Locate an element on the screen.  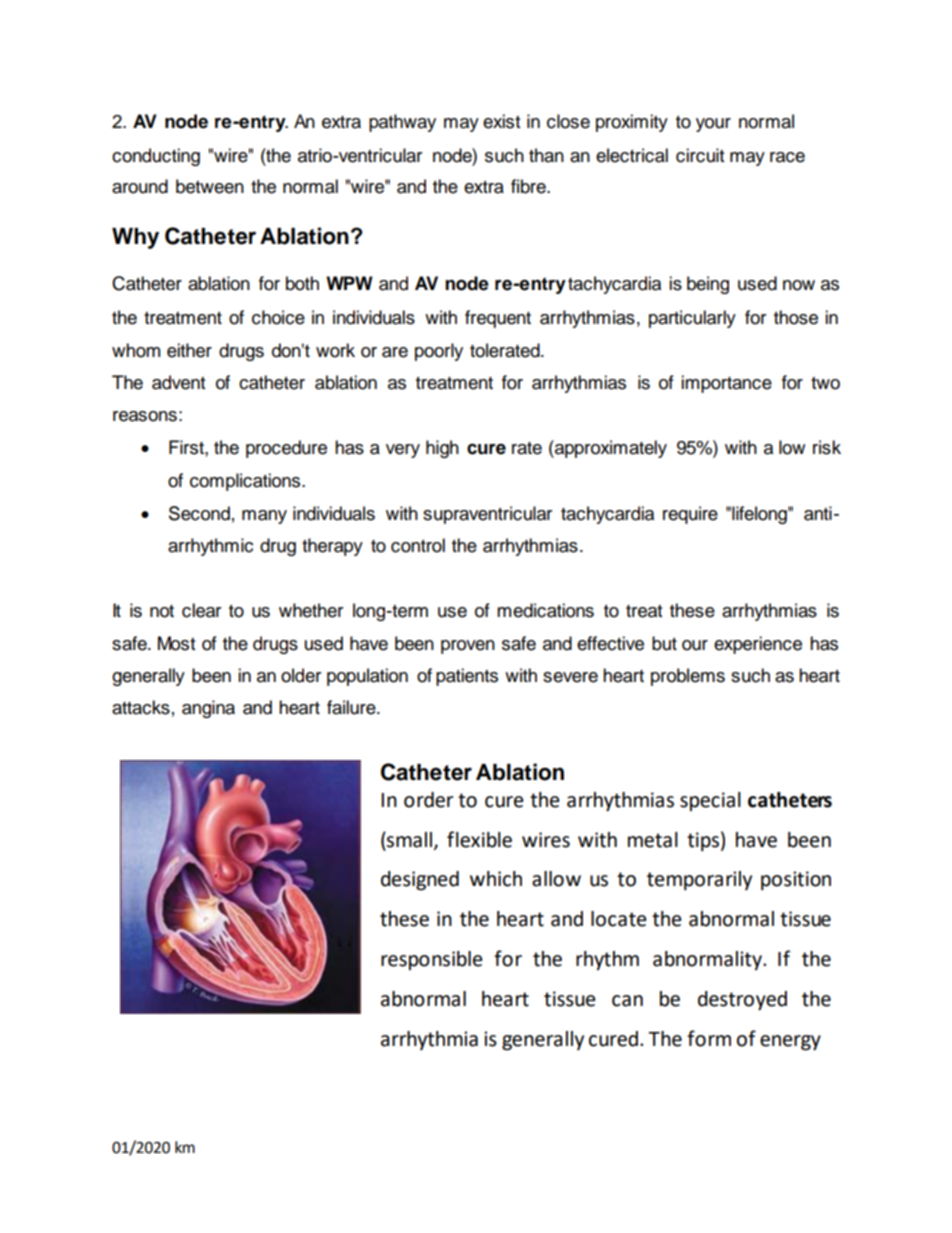
medications is located at coordinates (545, 610).
